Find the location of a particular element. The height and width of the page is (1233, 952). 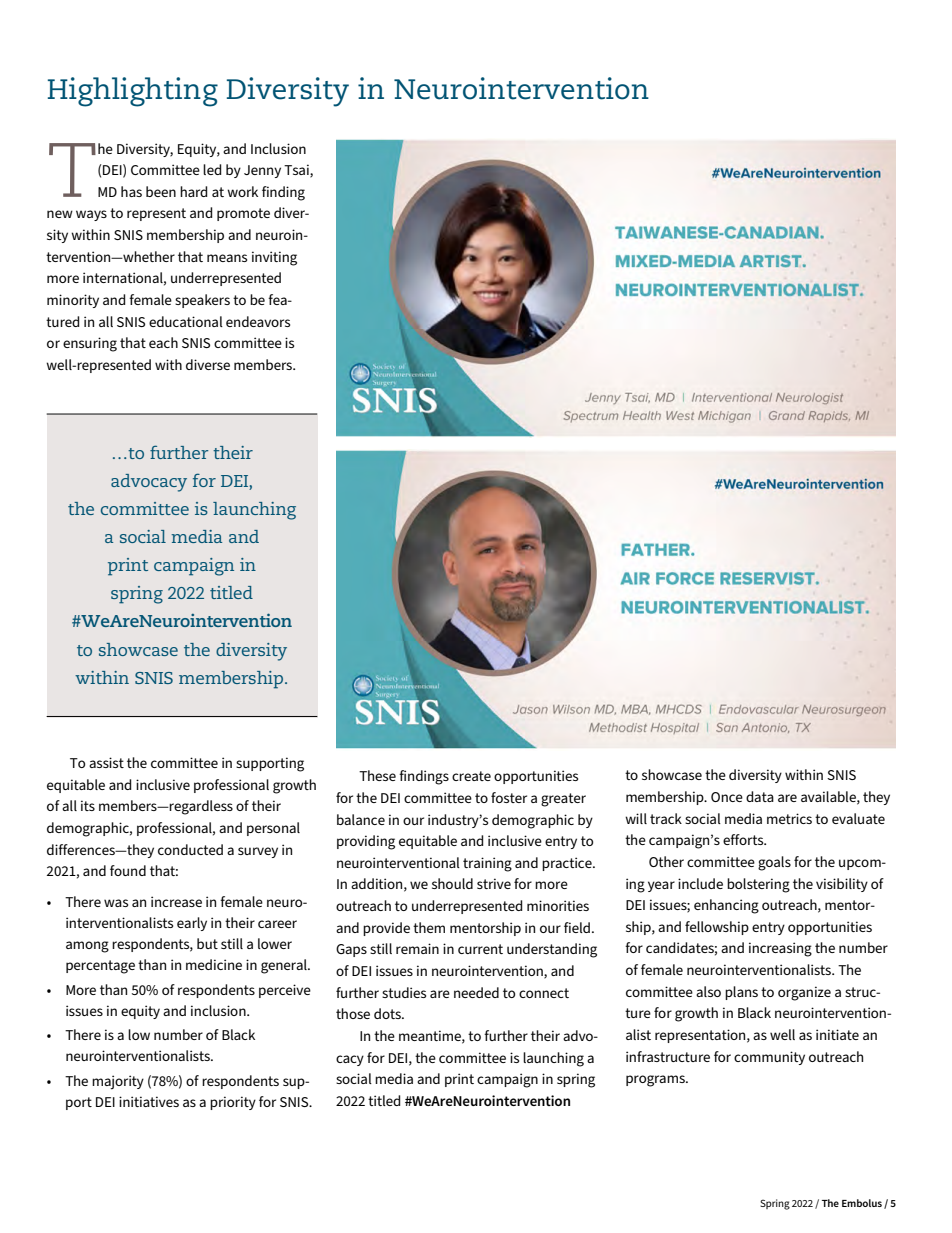

inviting is located at coordinates (274, 258).
